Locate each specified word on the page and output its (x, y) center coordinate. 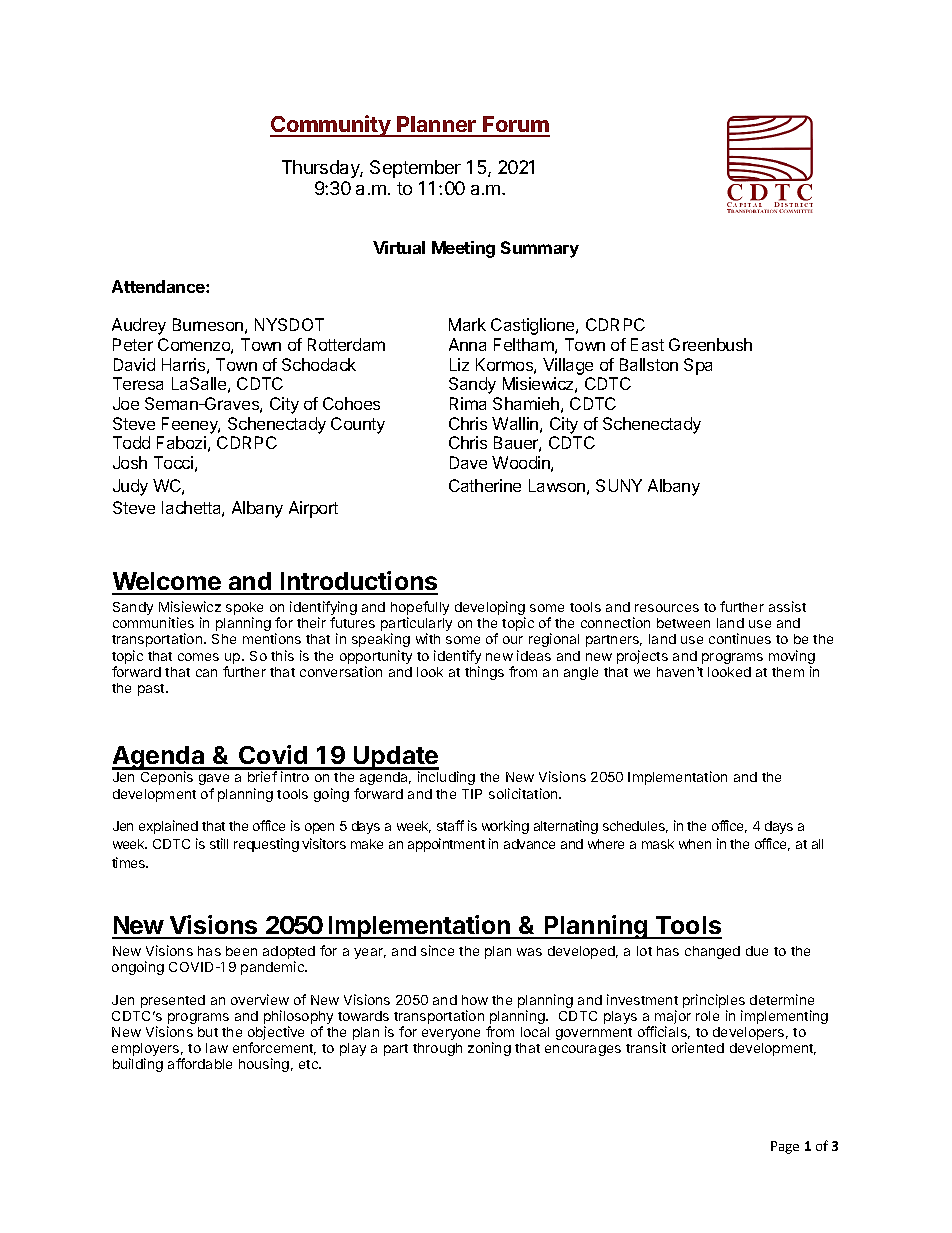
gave (214, 779)
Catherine (485, 485)
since (437, 950)
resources (667, 608)
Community (331, 126)
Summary (540, 249)
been (241, 951)
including (446, 778)
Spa (698, 366)
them (788, 672)
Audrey (139, 326)
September (415, 169)
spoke (244, 610)
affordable (200, 1063)
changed (712, 952)
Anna (467, 344)
